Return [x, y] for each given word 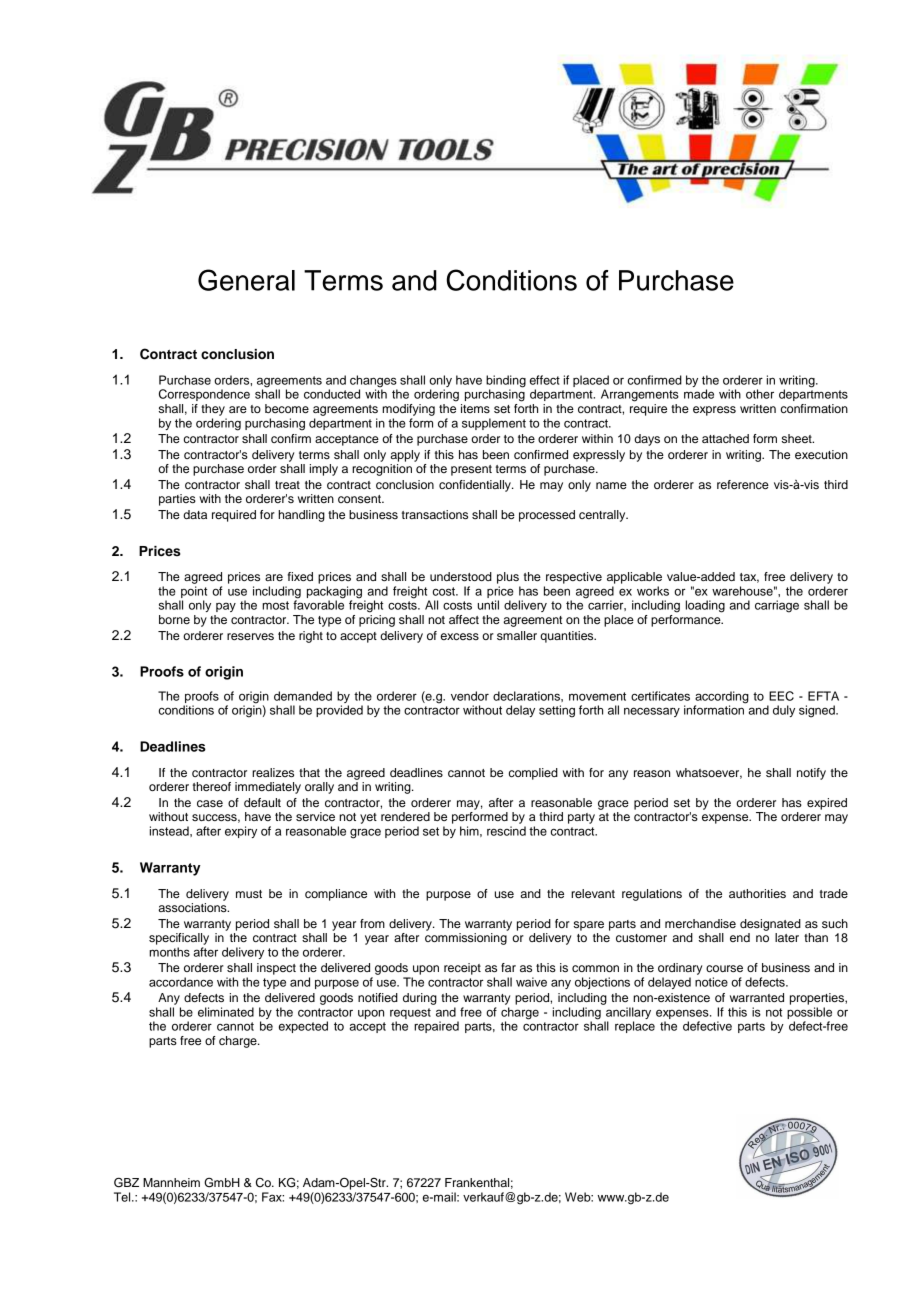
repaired [436, 1027]
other [760, 394]
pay [226, 607]
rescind [506, 831]
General [246, 280]
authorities [757, 893]
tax [749, 578]
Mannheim [171, 1182]
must [249, 894]
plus [508, 578]
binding [506, 382]
